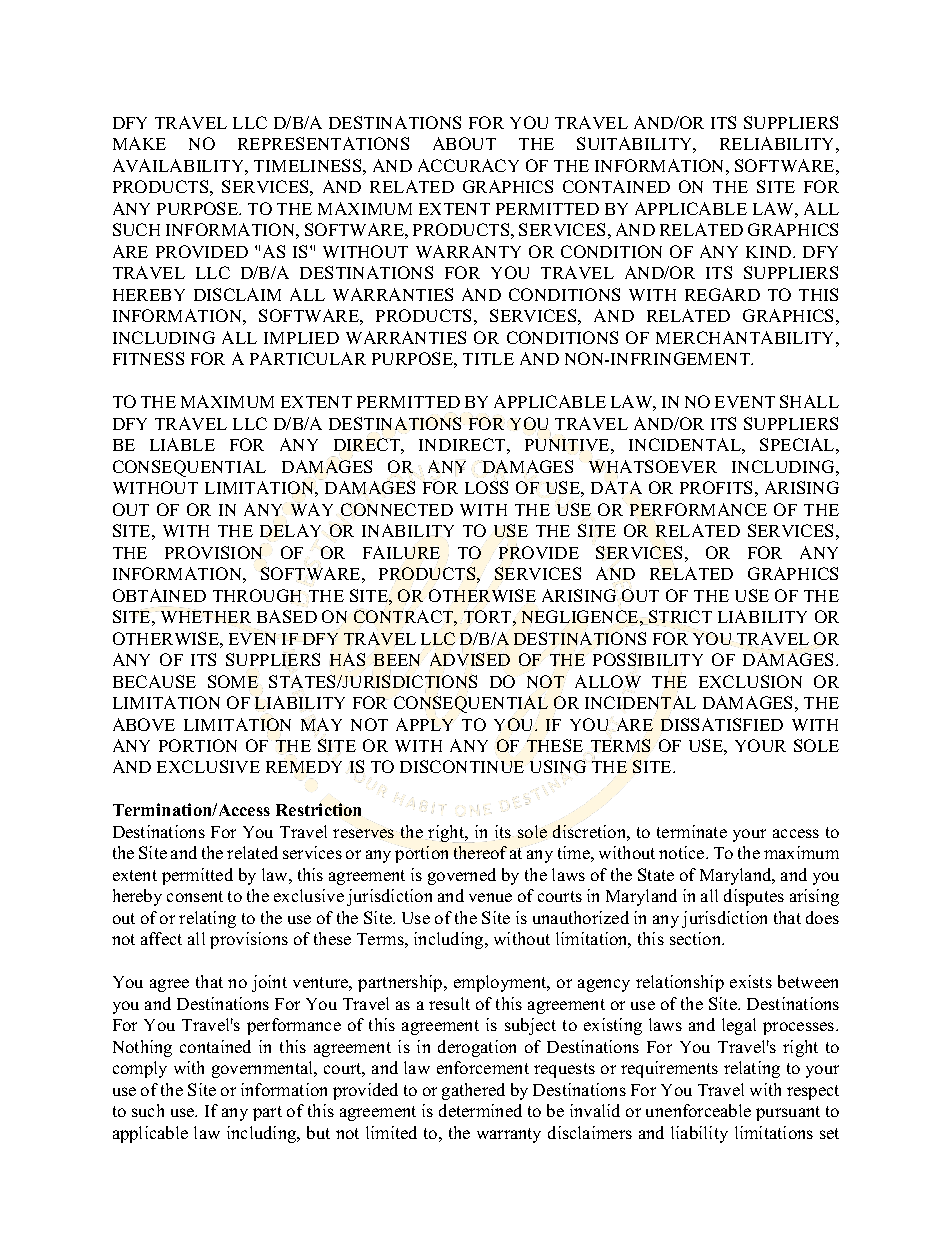  Describe the element at coordinates (139, 143) in the screenshot. I see `MAKE` at that location.
